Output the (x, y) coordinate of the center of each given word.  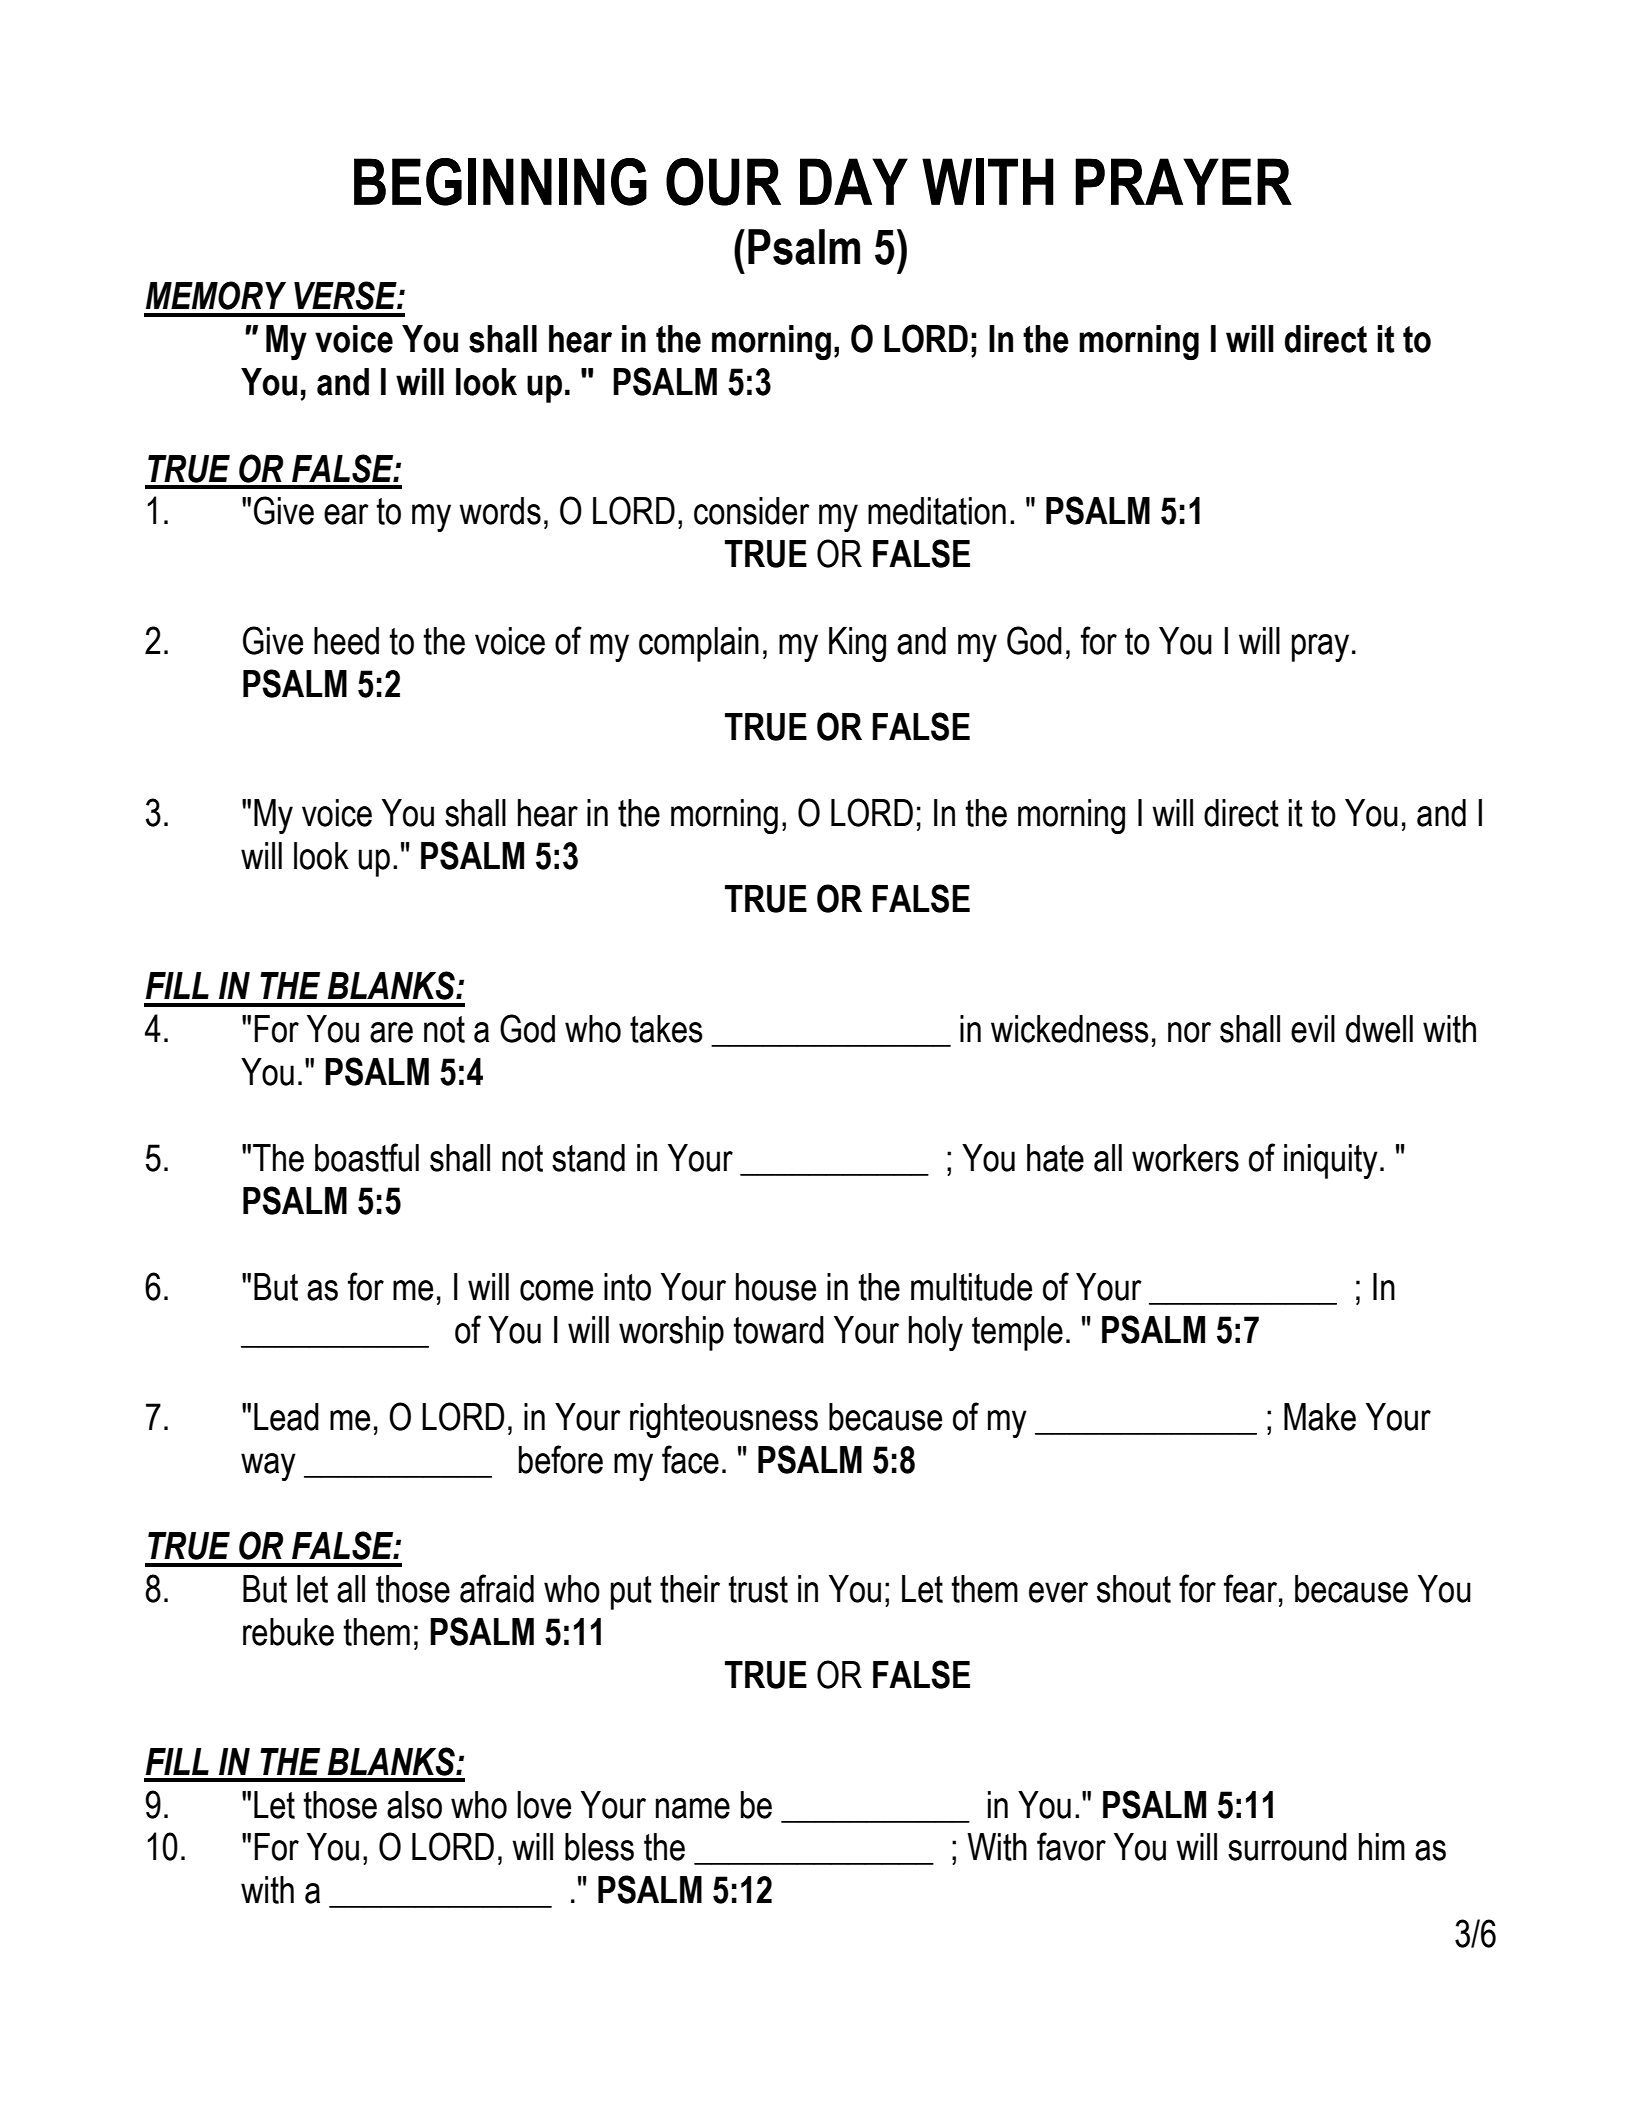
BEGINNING (500, 182)
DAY (854, 181)
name (693, 1808)
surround (1287, 1847)
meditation (937, 511)
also (414, 1805)
